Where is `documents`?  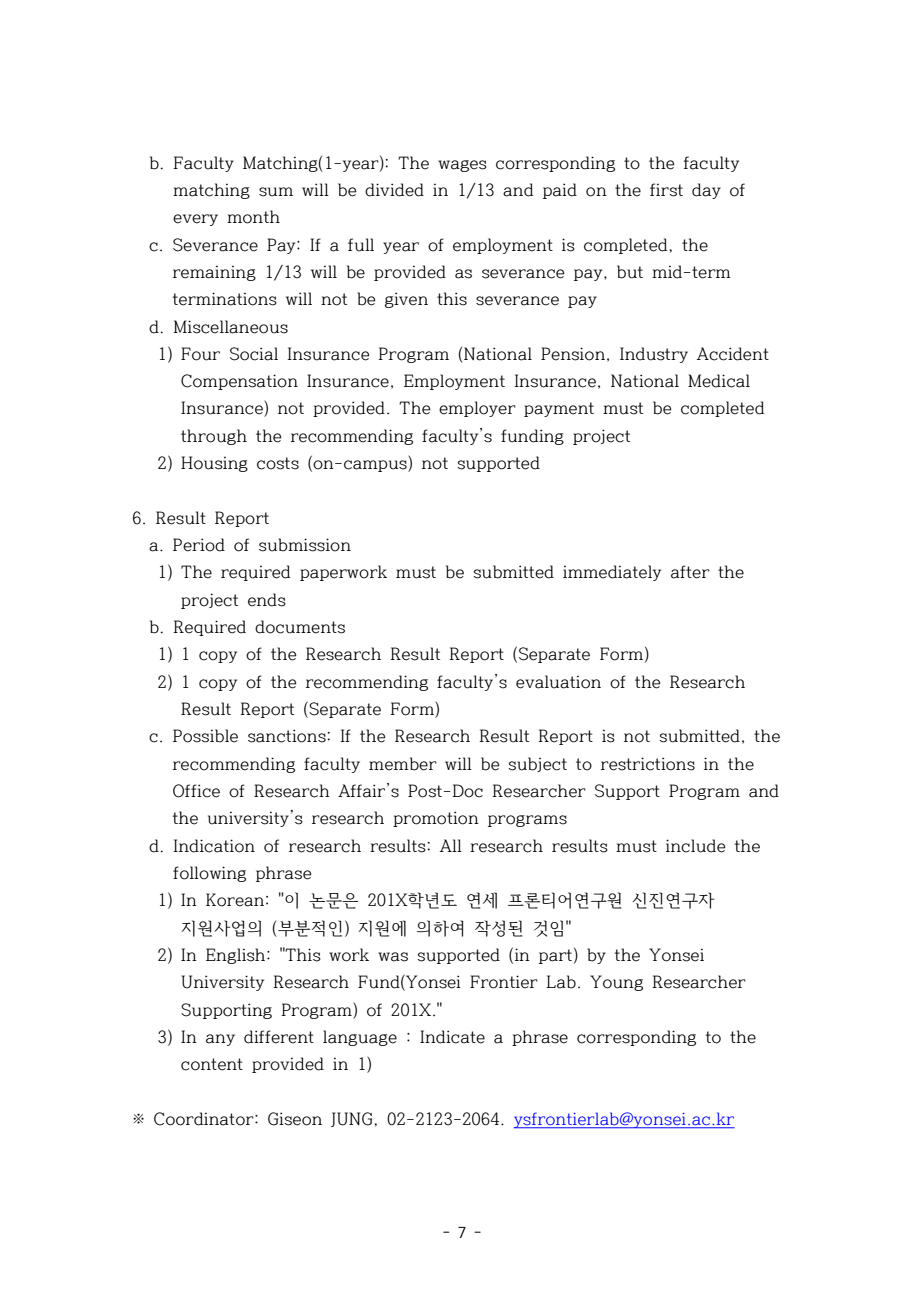 documents is located at coordinates (300, 627).
